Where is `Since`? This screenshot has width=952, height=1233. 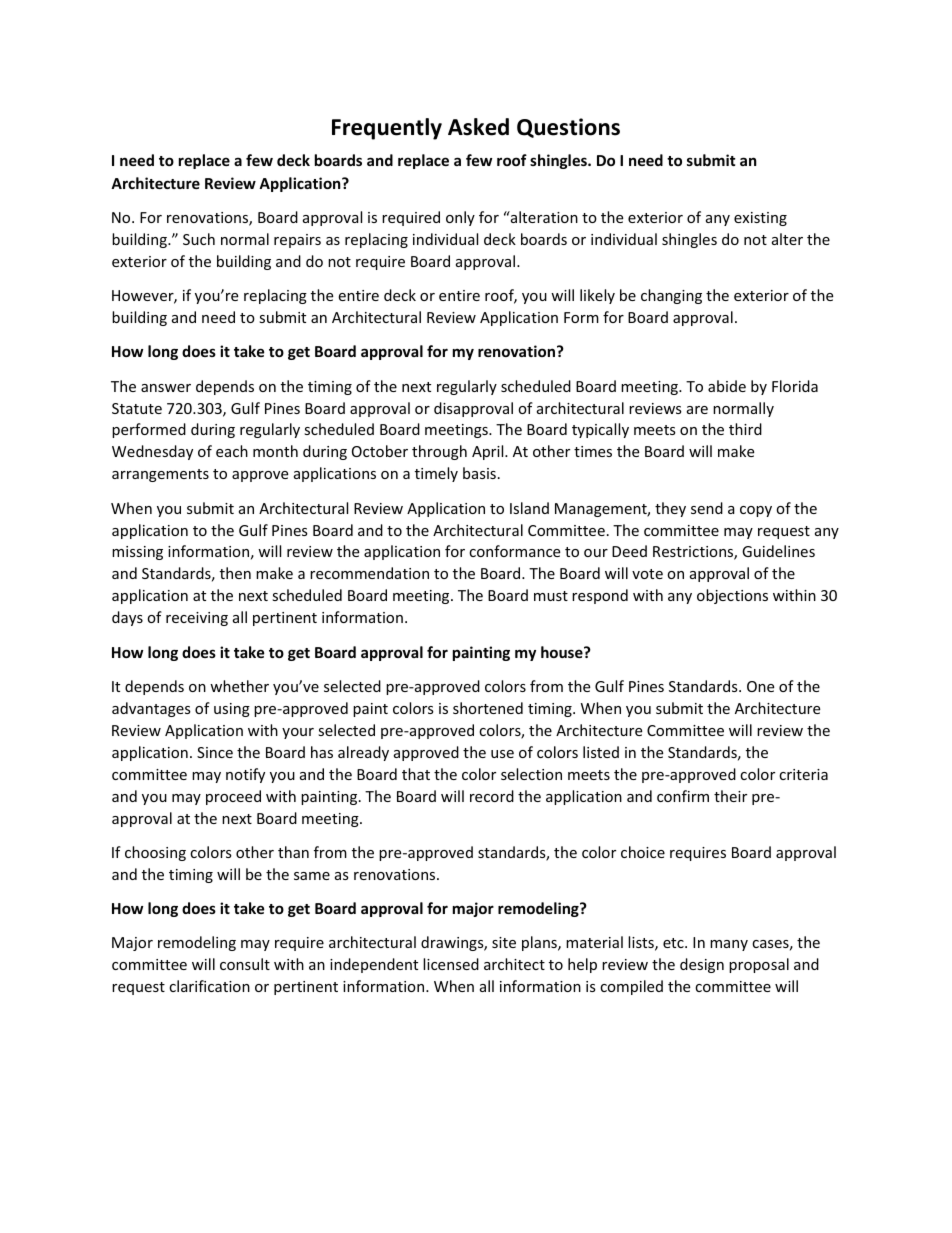
Since is located at coordinates (215, 752).
